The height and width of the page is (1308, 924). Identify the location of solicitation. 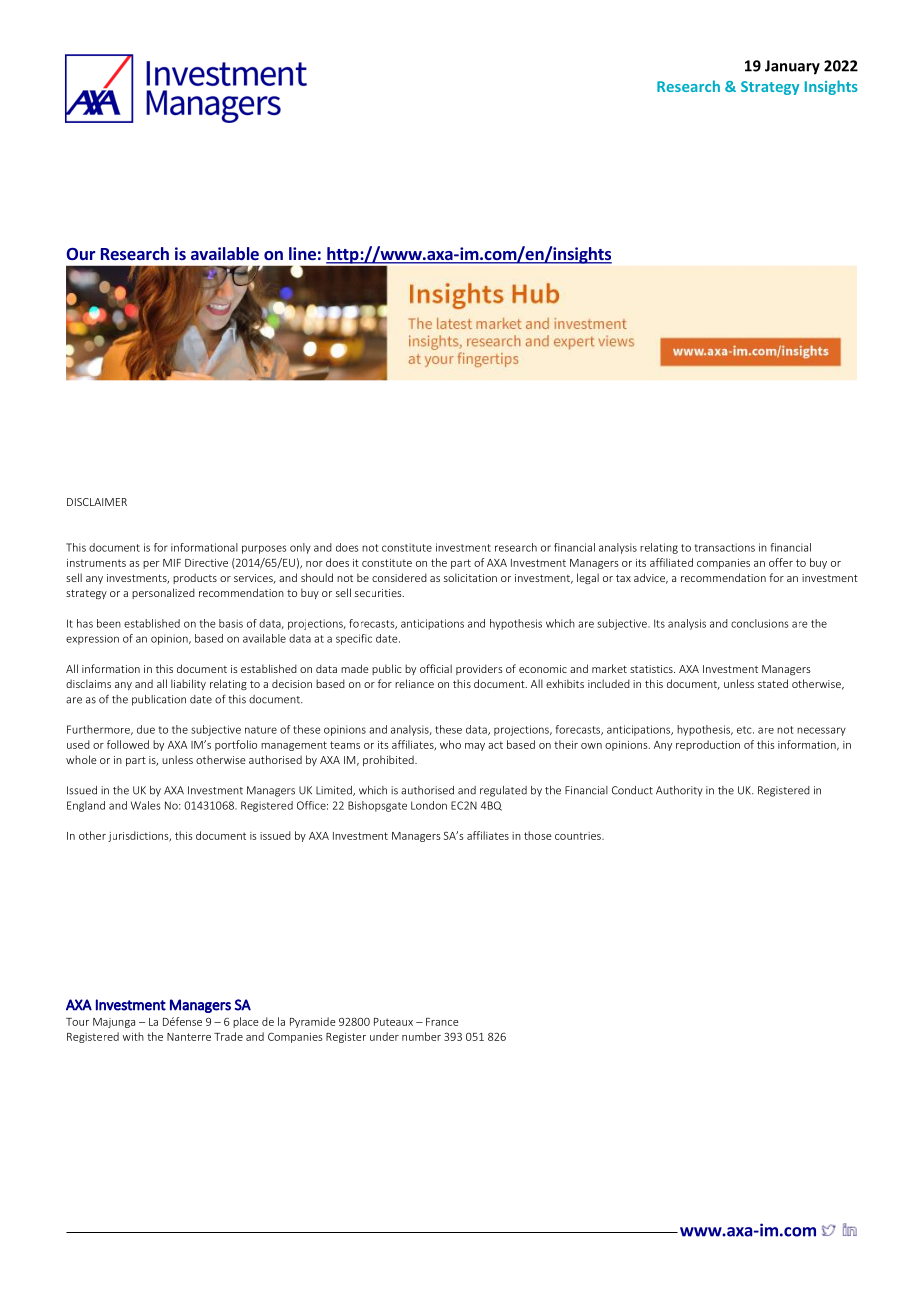
(470, 577).
